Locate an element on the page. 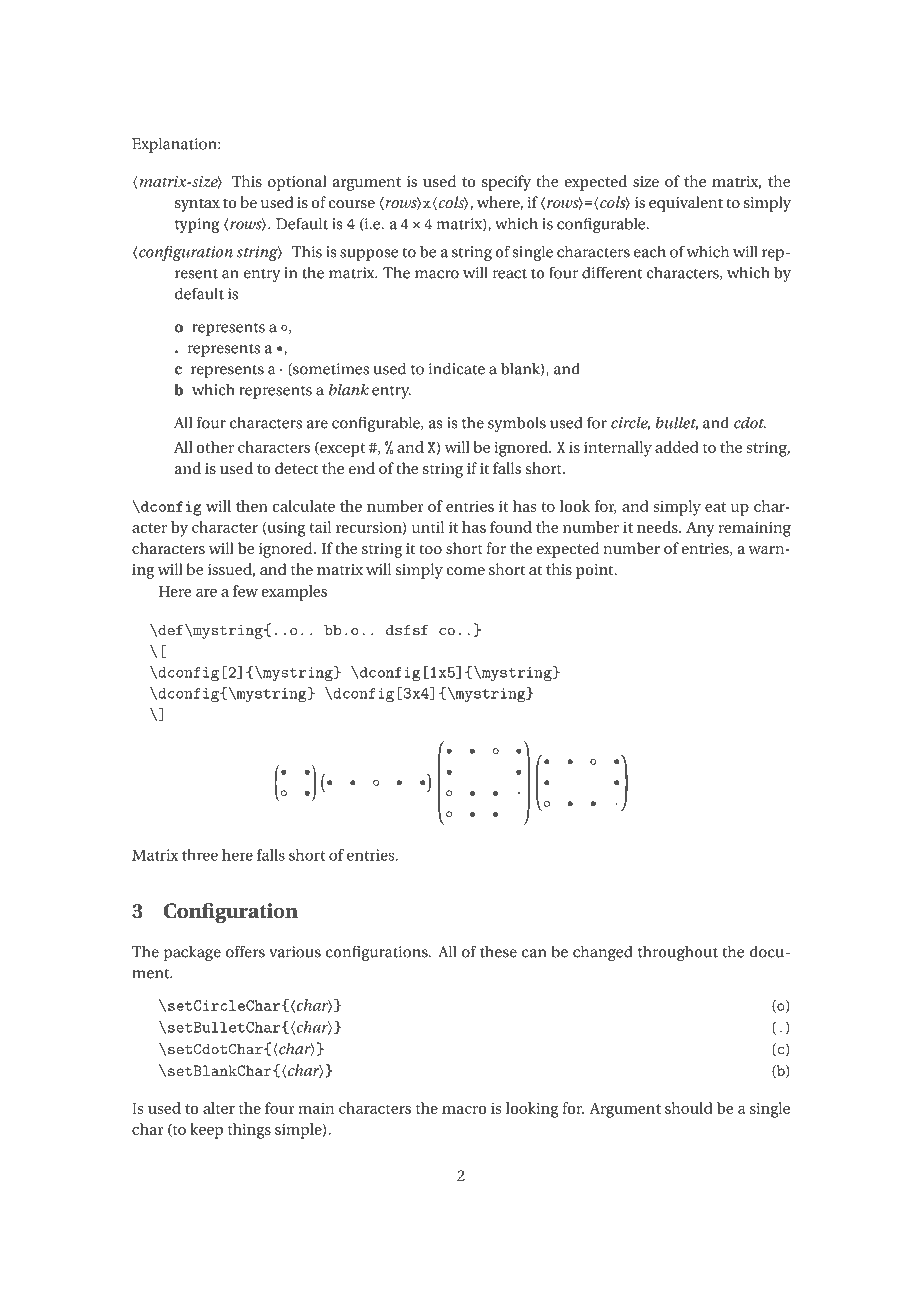  optional is located at coordinates (297, 183).
